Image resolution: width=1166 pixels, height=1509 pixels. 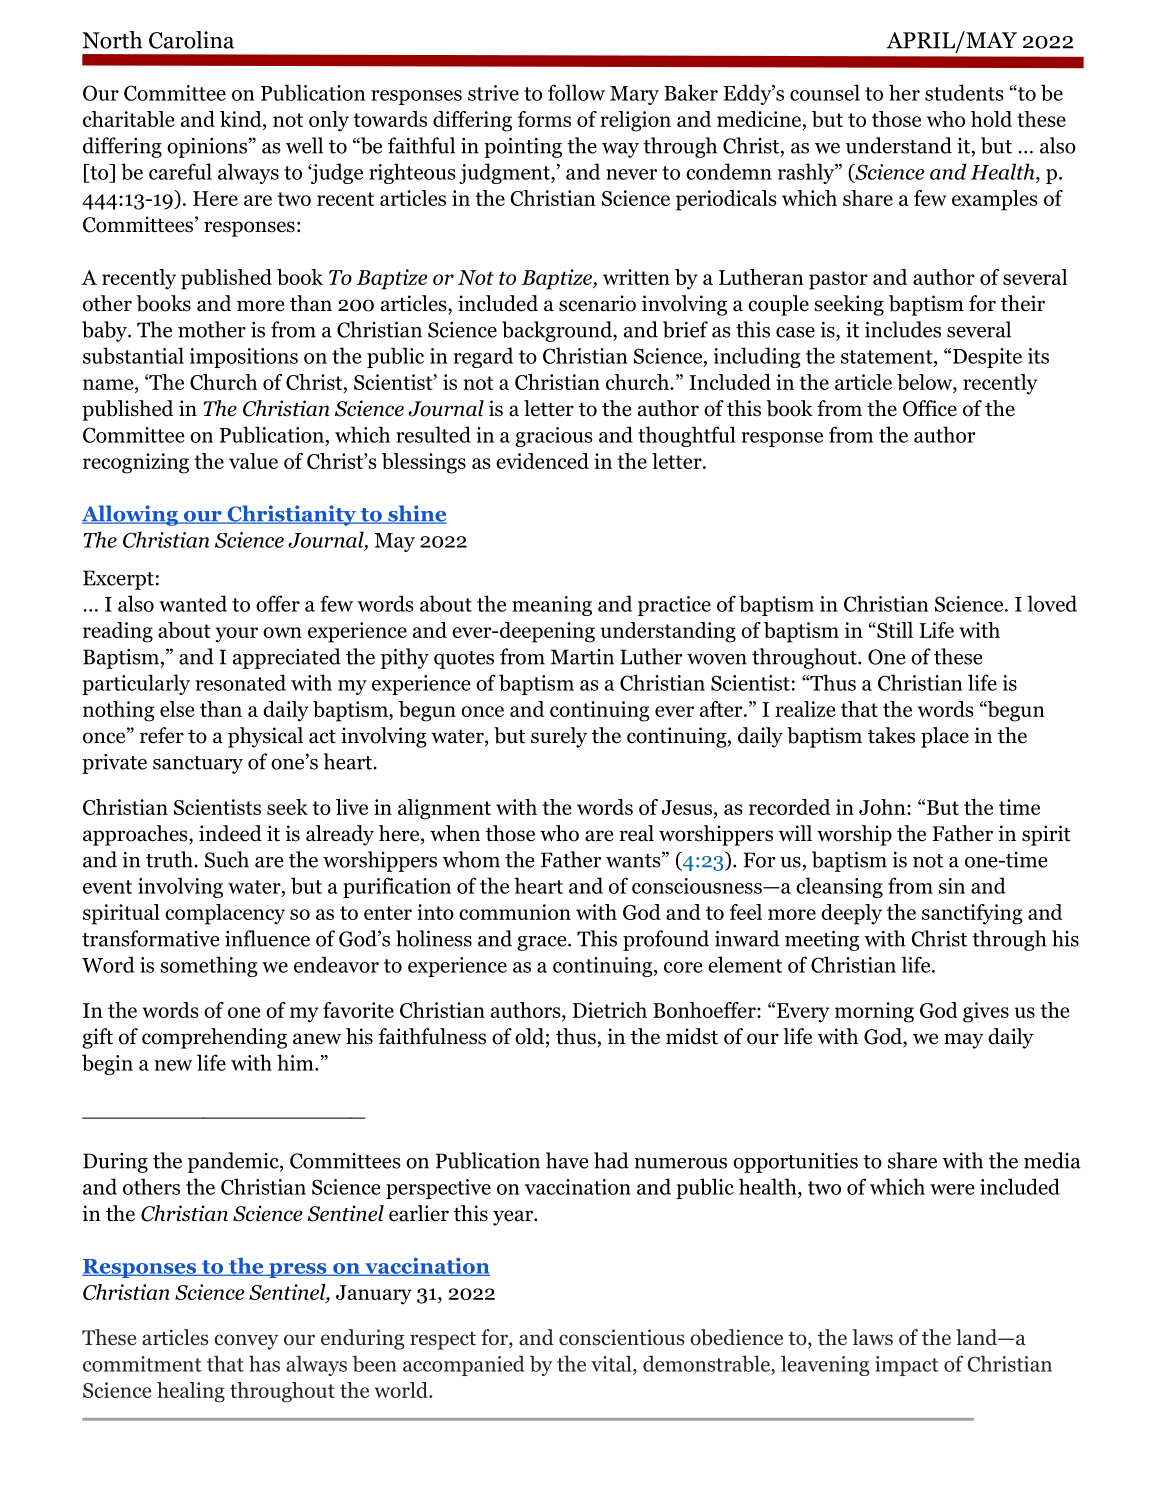 I want to click on follow, so click(x=576, y=92).
